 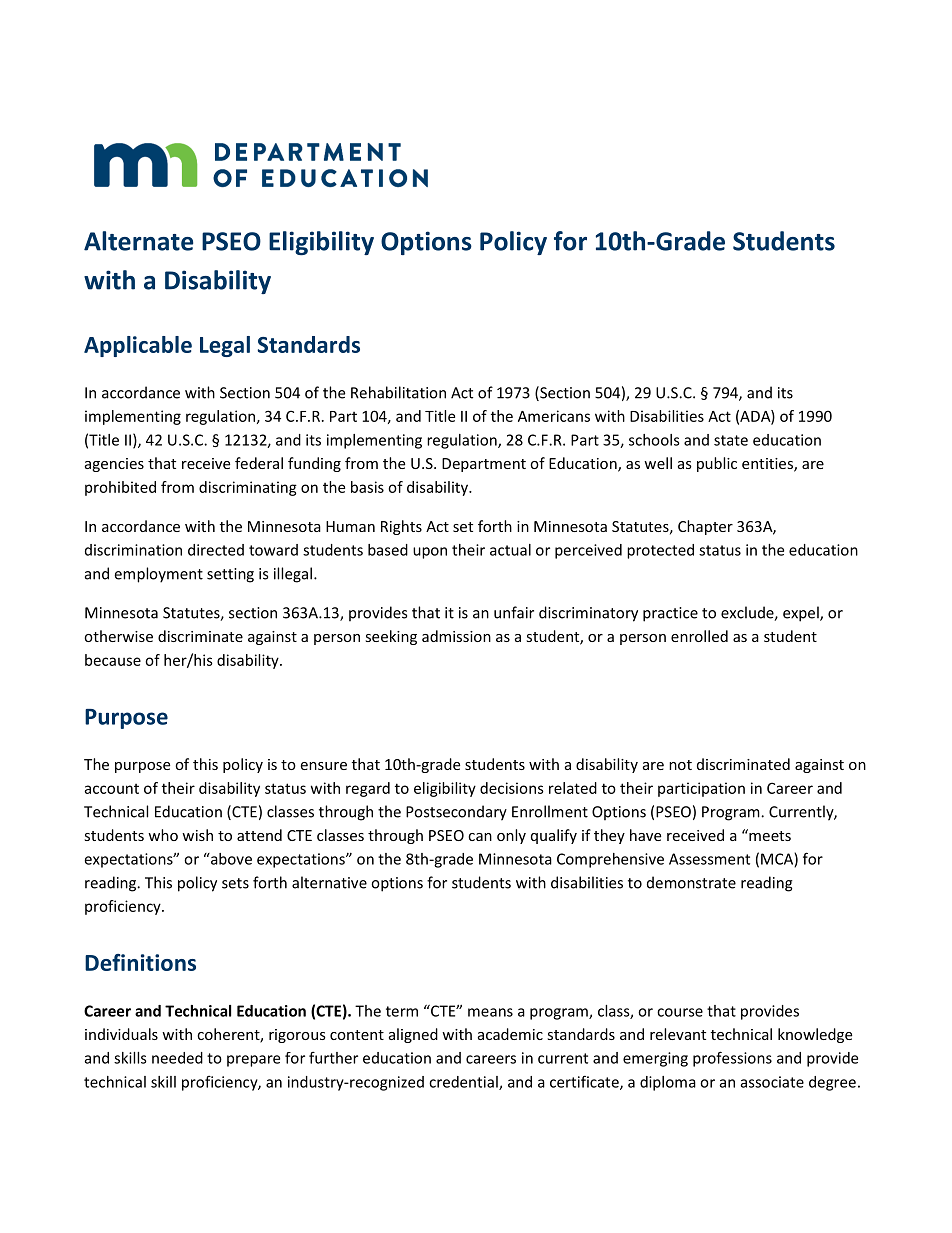 What do you see at coordinates (398, 392) in the image?
I see `Rehabilitation` at bounding box center [398, 392].
